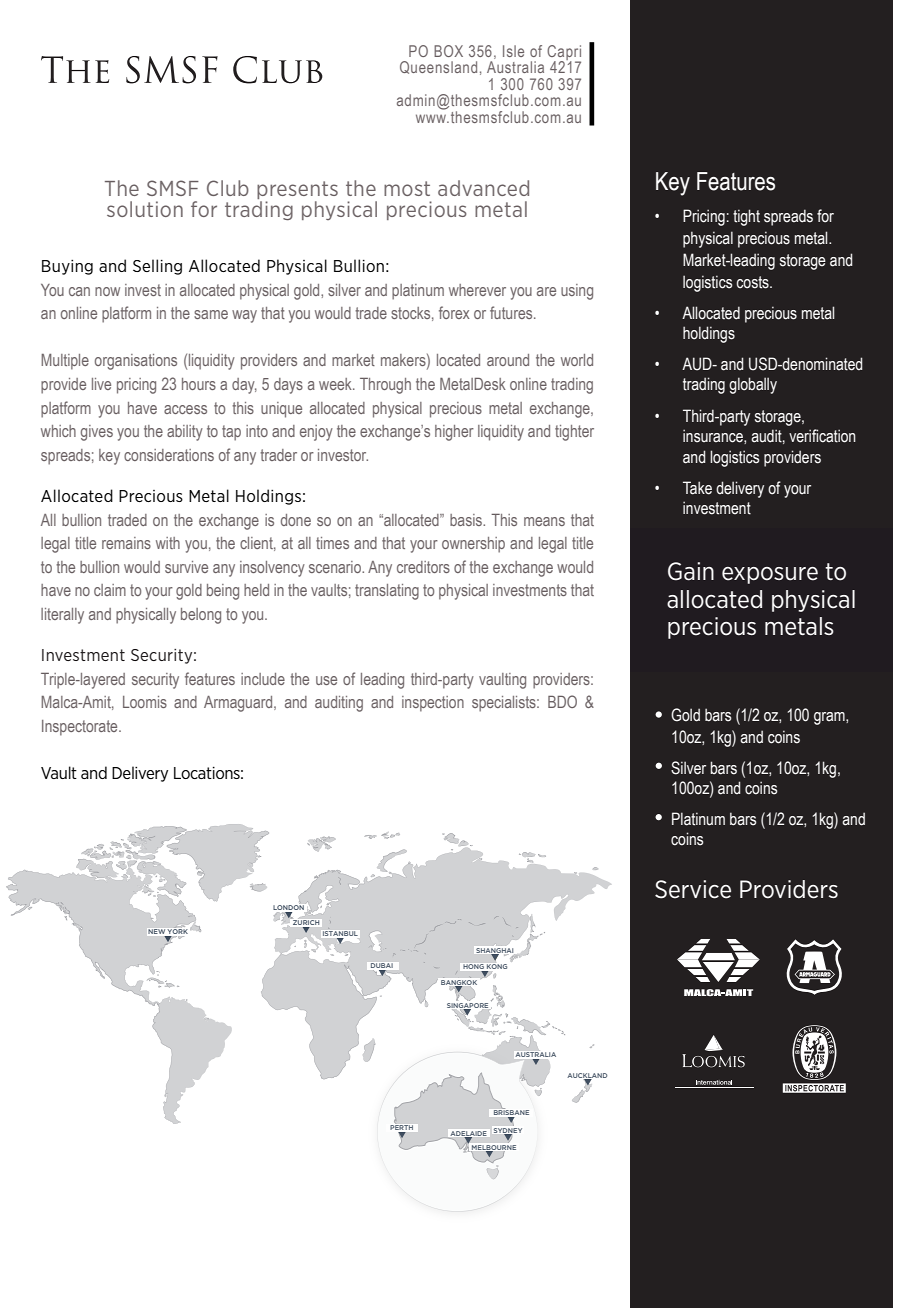 This document has height=1308, width=924. What do you see at coordinates (564, 53) in the document?
I see `Capri` at bounding box center [564, 53].
